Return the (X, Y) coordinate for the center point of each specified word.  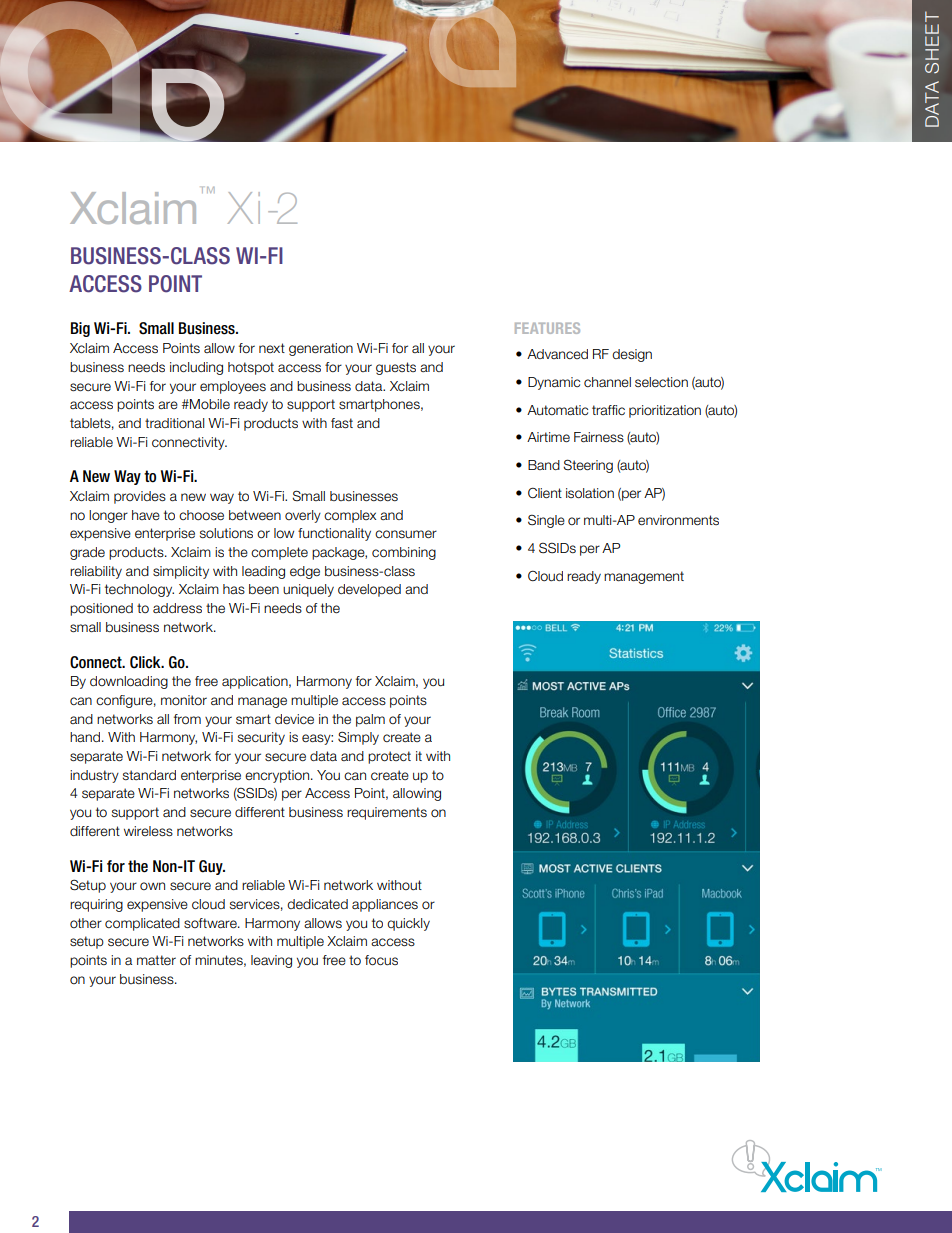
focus (381, 960)
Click (146, 662)
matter (156, 960)
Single (546, 521)
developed (369, 590)
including (196, 368)
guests (396, 368)
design (632, 355)
